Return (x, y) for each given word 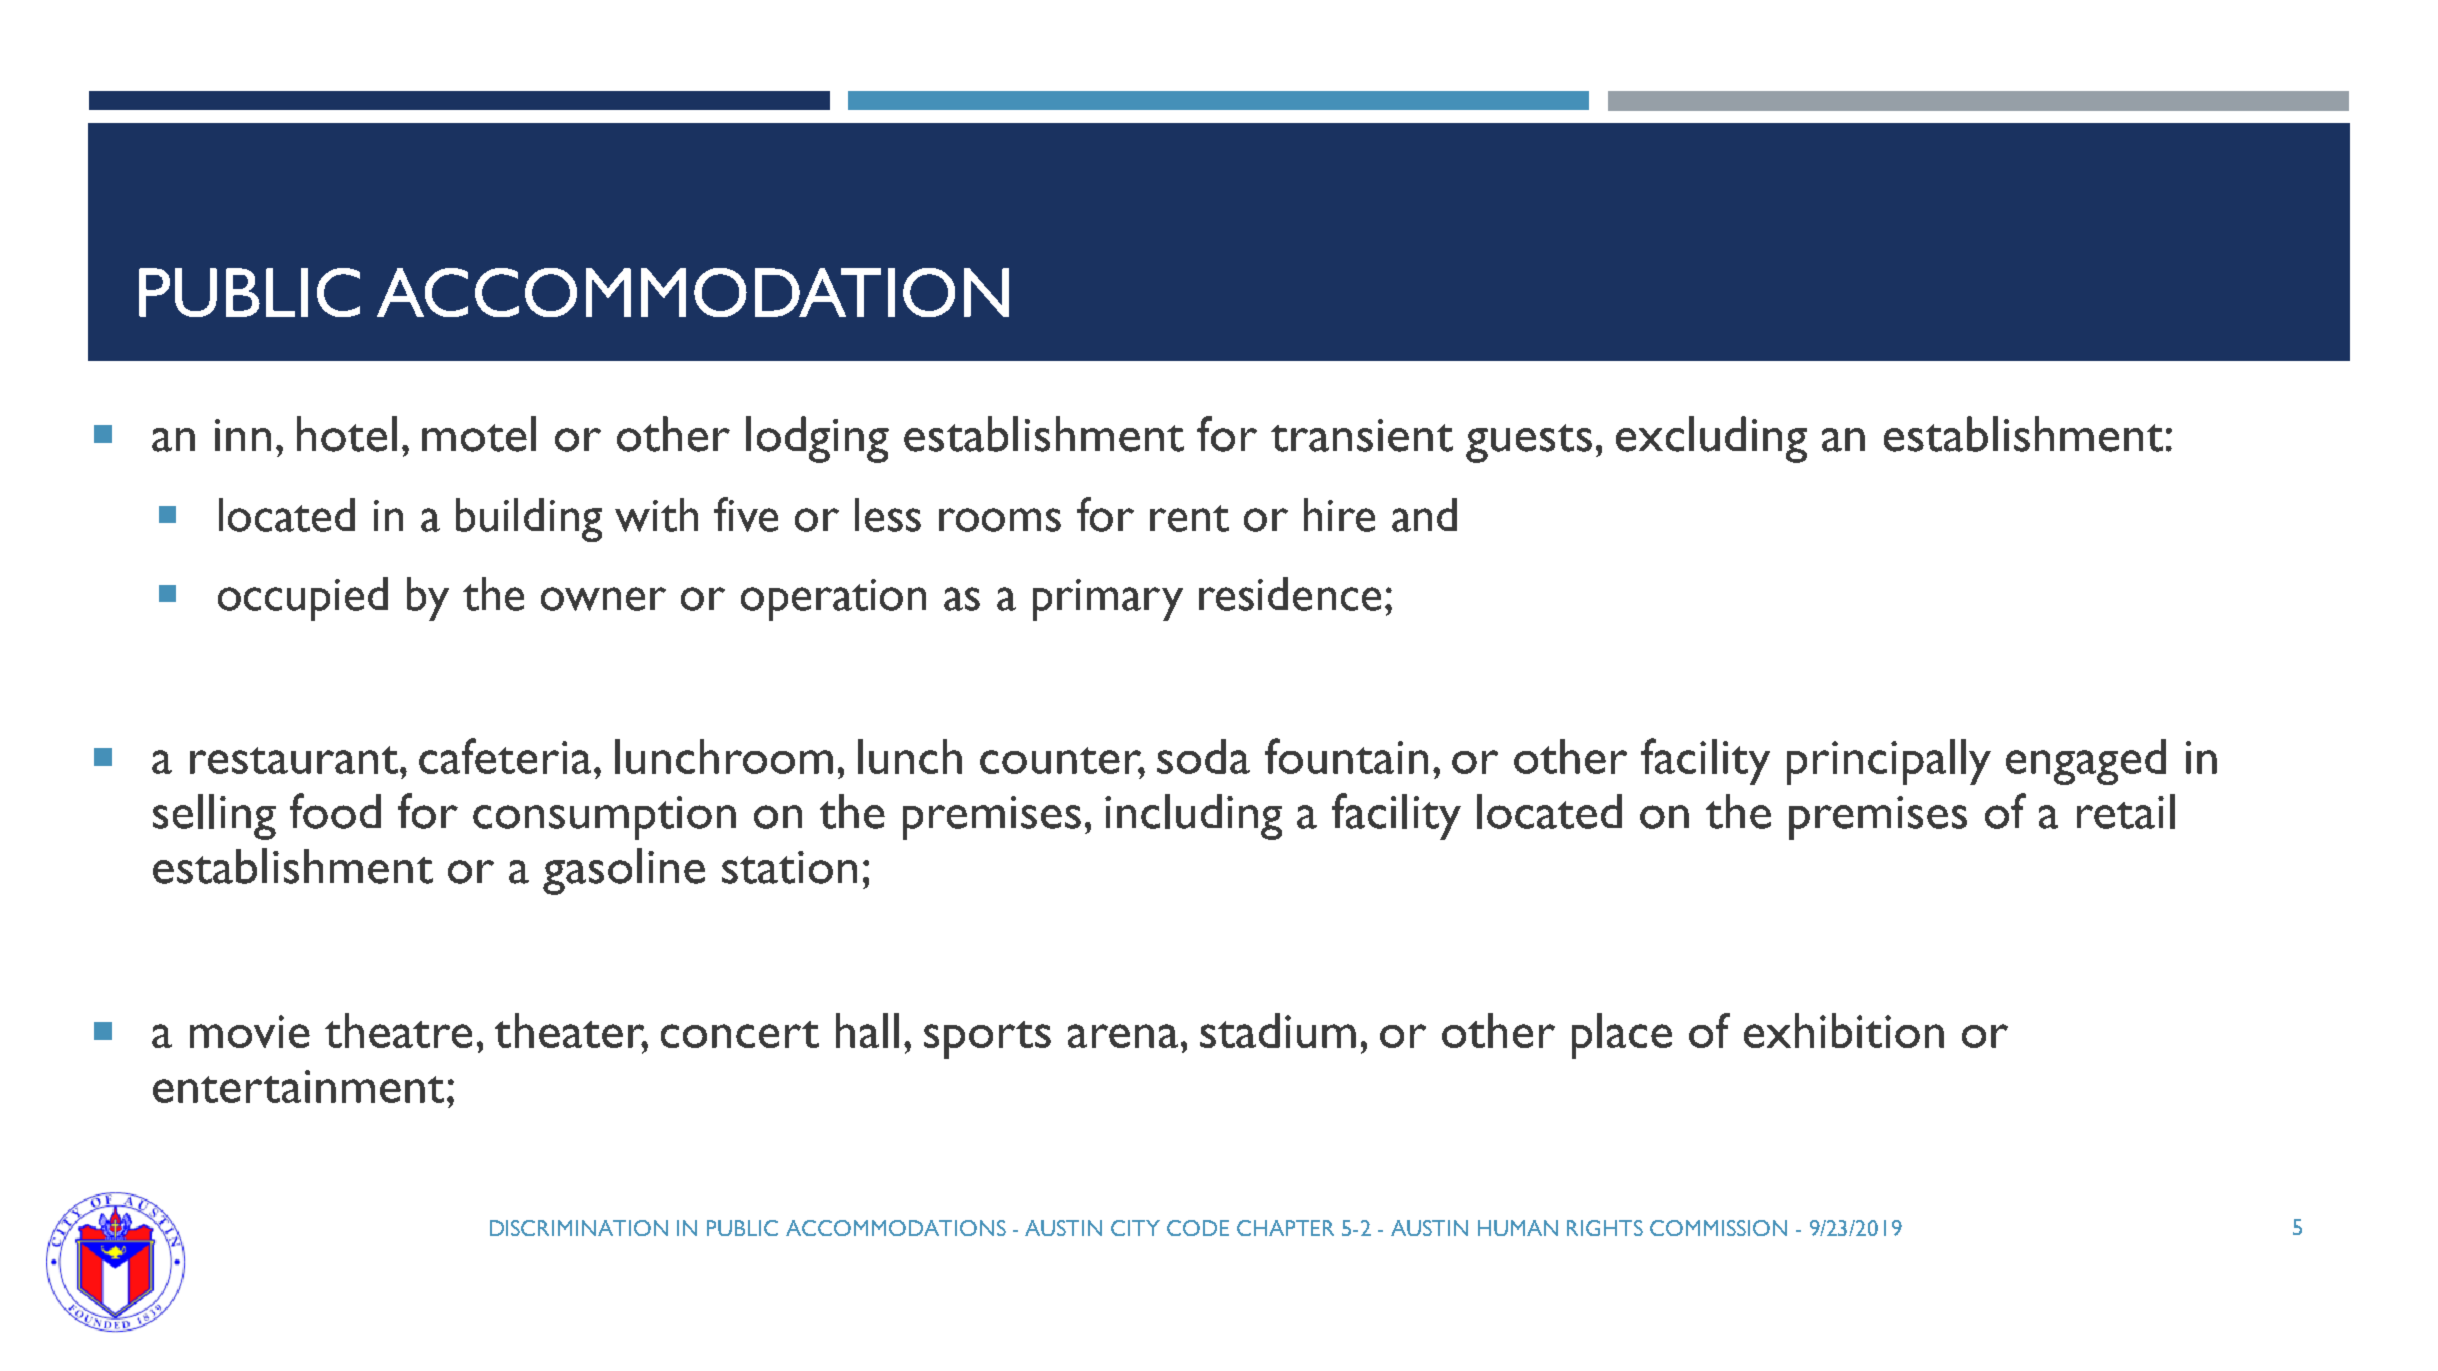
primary (1108, 600)
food (335, 811)
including (1193, 817)
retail (2126, 811)
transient (1362, 435)
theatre (398, 1030)
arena (1123, 1036)
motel (479, 434)
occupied (303, 599)
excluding (1711, 439)
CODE (1198, 1228)
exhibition (1844, 1030)
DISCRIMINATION (579, 1228)
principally (1889, 762)
